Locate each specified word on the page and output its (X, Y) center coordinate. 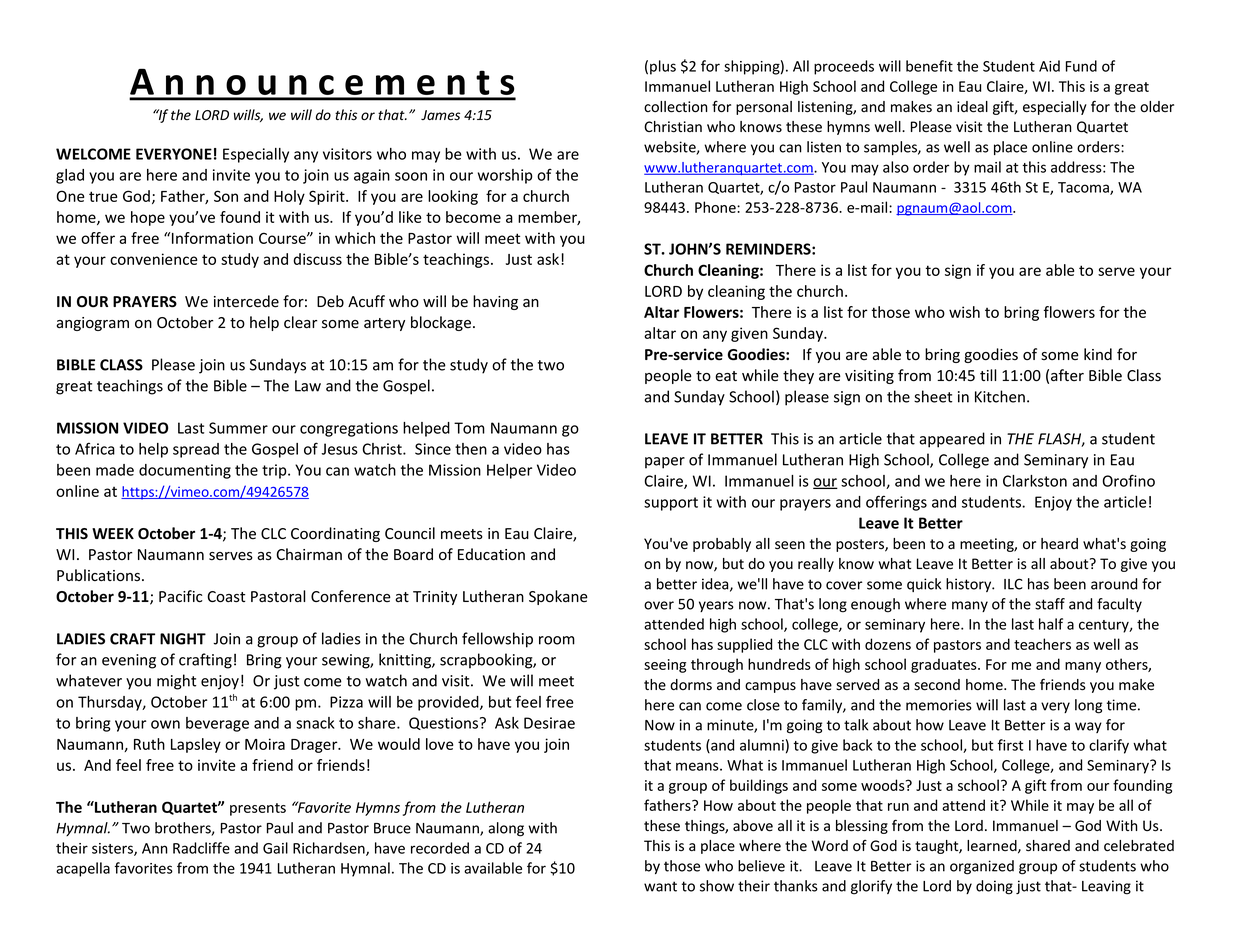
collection (675, 107)
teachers (1042, 644)
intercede (246, 301)
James (440, 115)
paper (665, 463)
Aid (1049, 66)
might (176, 682)
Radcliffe (201, 848)
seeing (665, 666)
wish (964, 312)
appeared (952, 440)
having (495, 302)
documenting (185, 471)
